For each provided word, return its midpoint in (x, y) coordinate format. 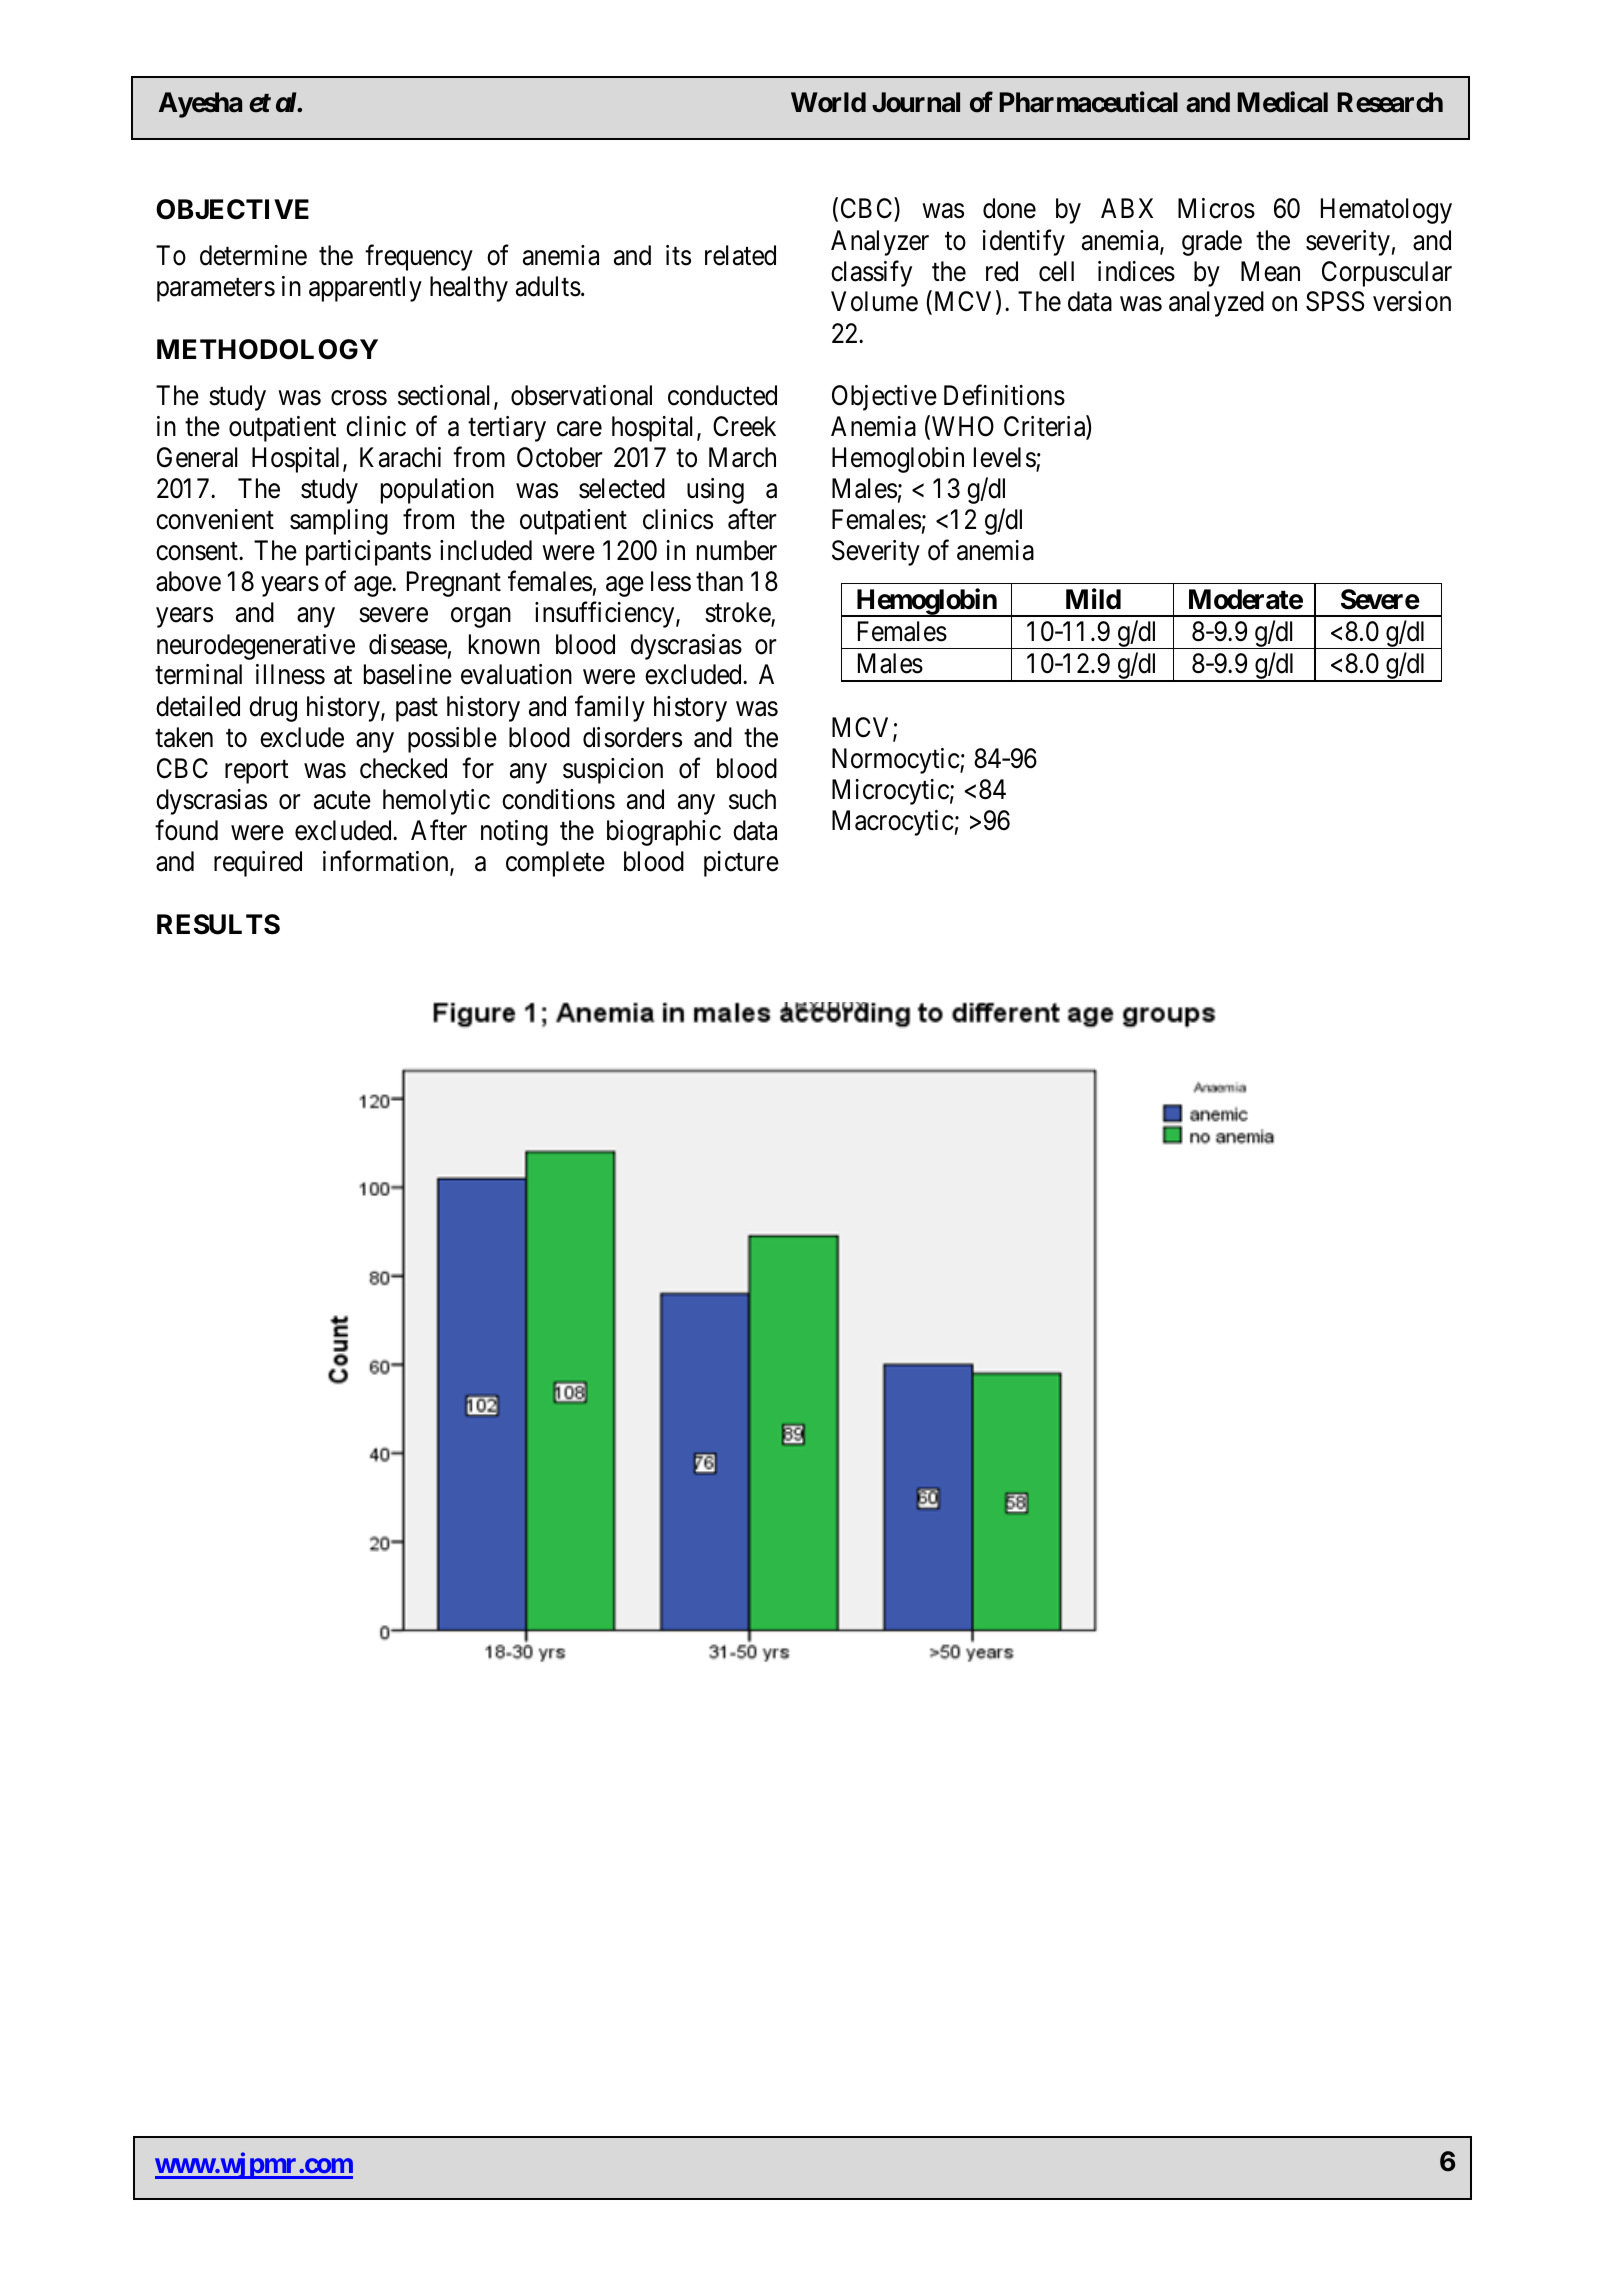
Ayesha (200, 105)
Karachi (400, 457)
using (715, 491)
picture (741, 864)
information (387, 862)
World (828, 102)
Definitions (1004, 395)
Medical (1283, 102)
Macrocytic (893, 823)
